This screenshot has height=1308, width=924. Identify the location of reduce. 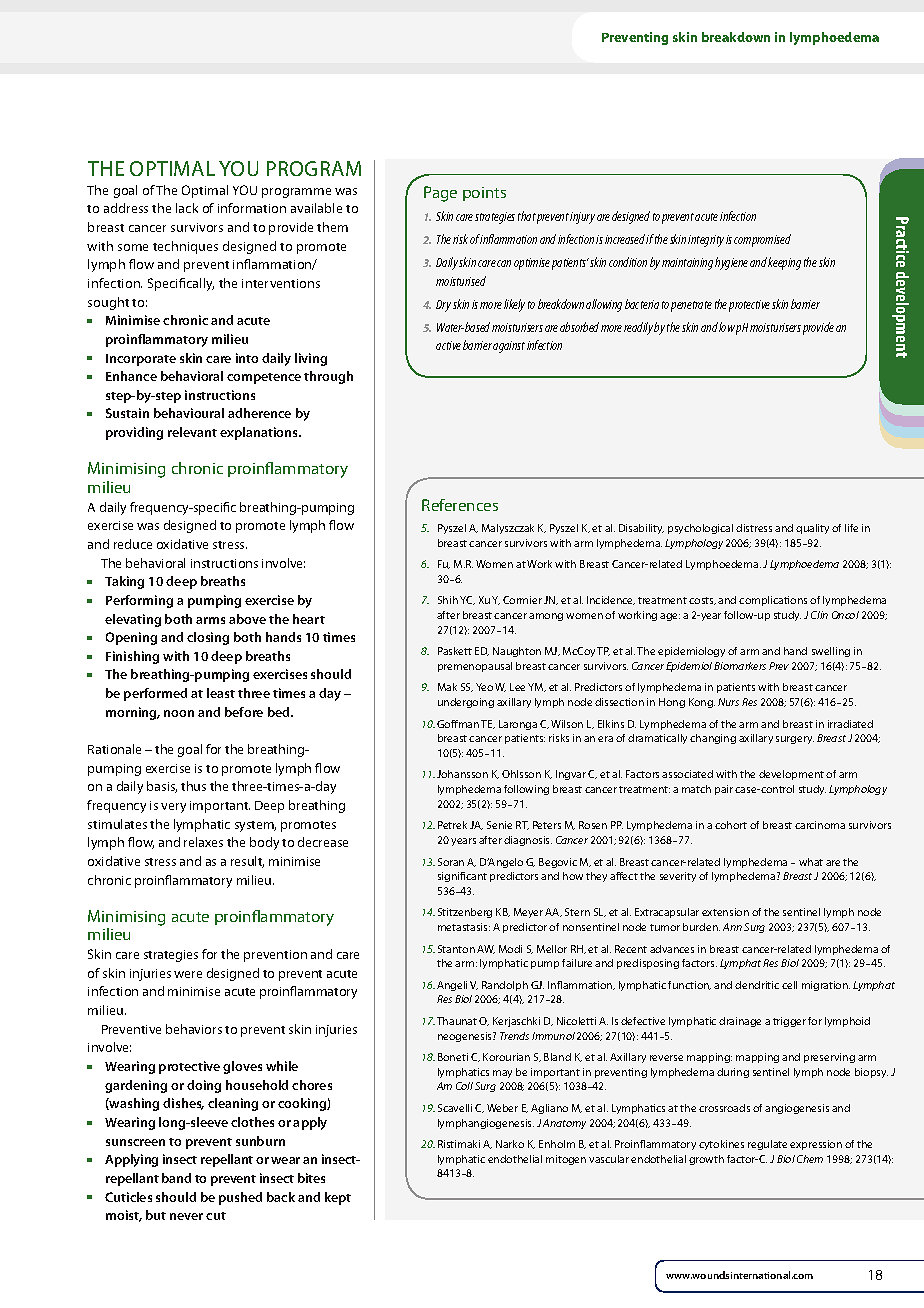
(133, 544).
